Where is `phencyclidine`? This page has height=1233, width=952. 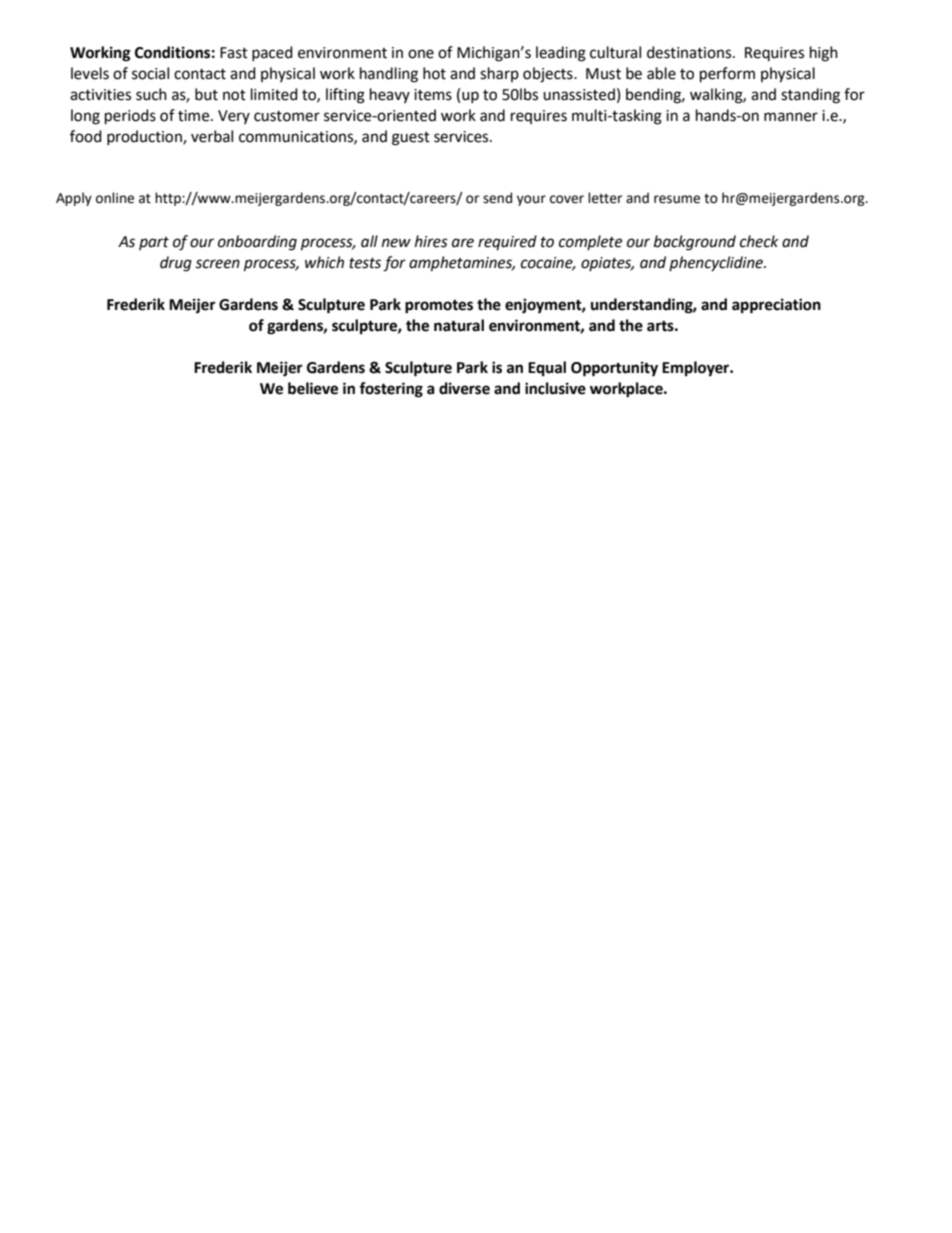
phencyclidine is located at coordinates (717, 263).
